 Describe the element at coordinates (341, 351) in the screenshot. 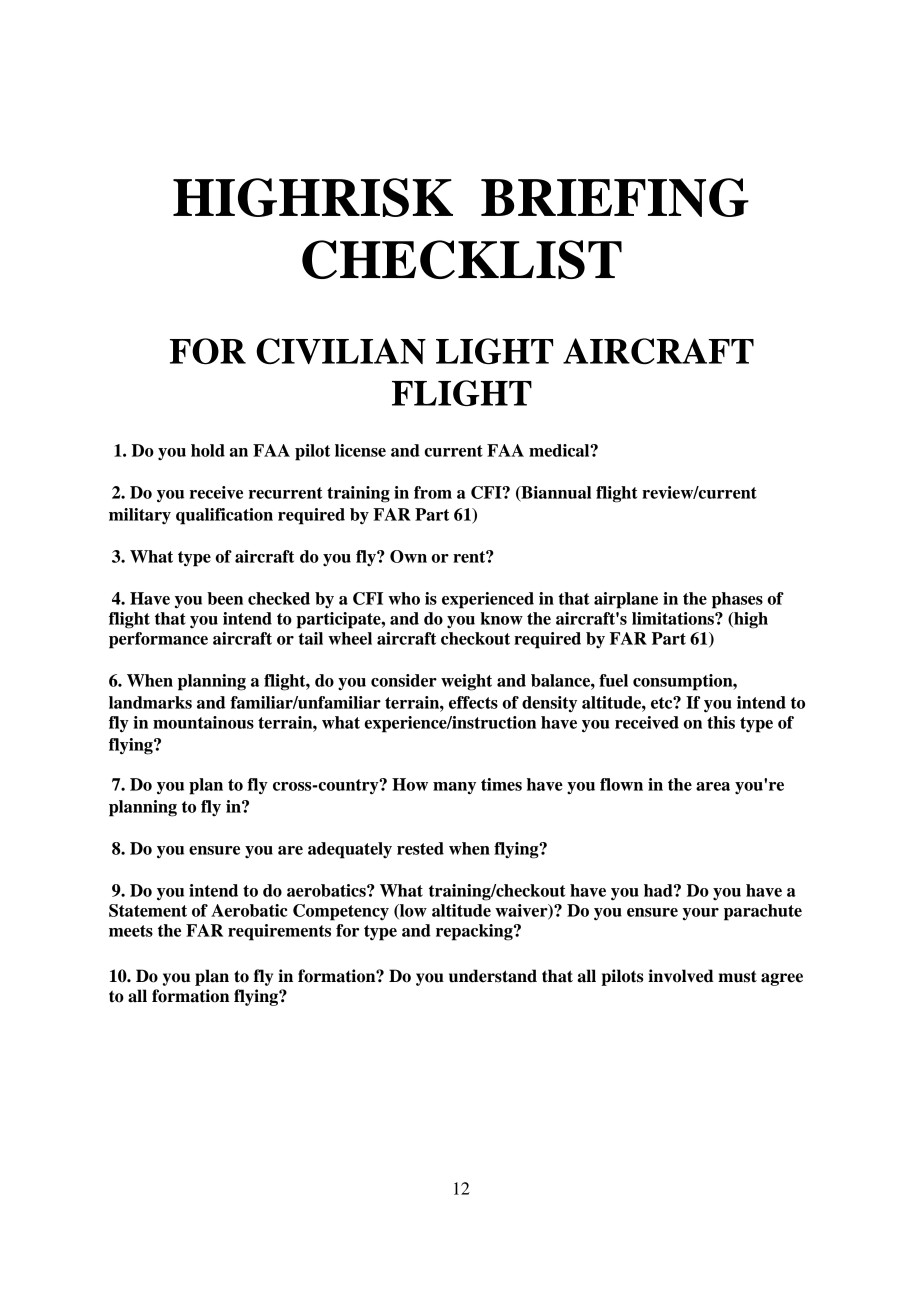

I see `CIVILIAN` at that location.
